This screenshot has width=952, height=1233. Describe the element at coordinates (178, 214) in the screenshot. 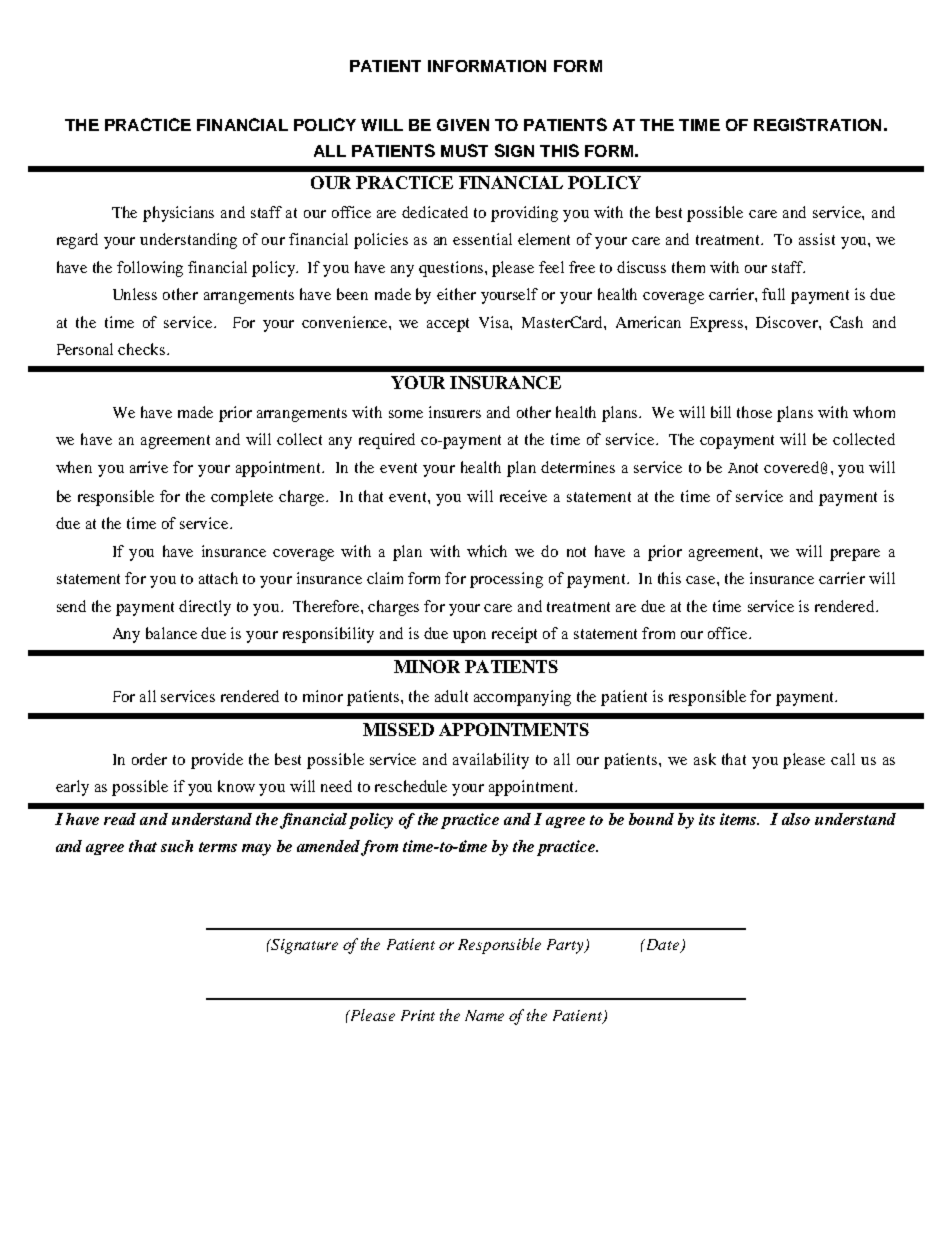

I see `physicians` at that location.
